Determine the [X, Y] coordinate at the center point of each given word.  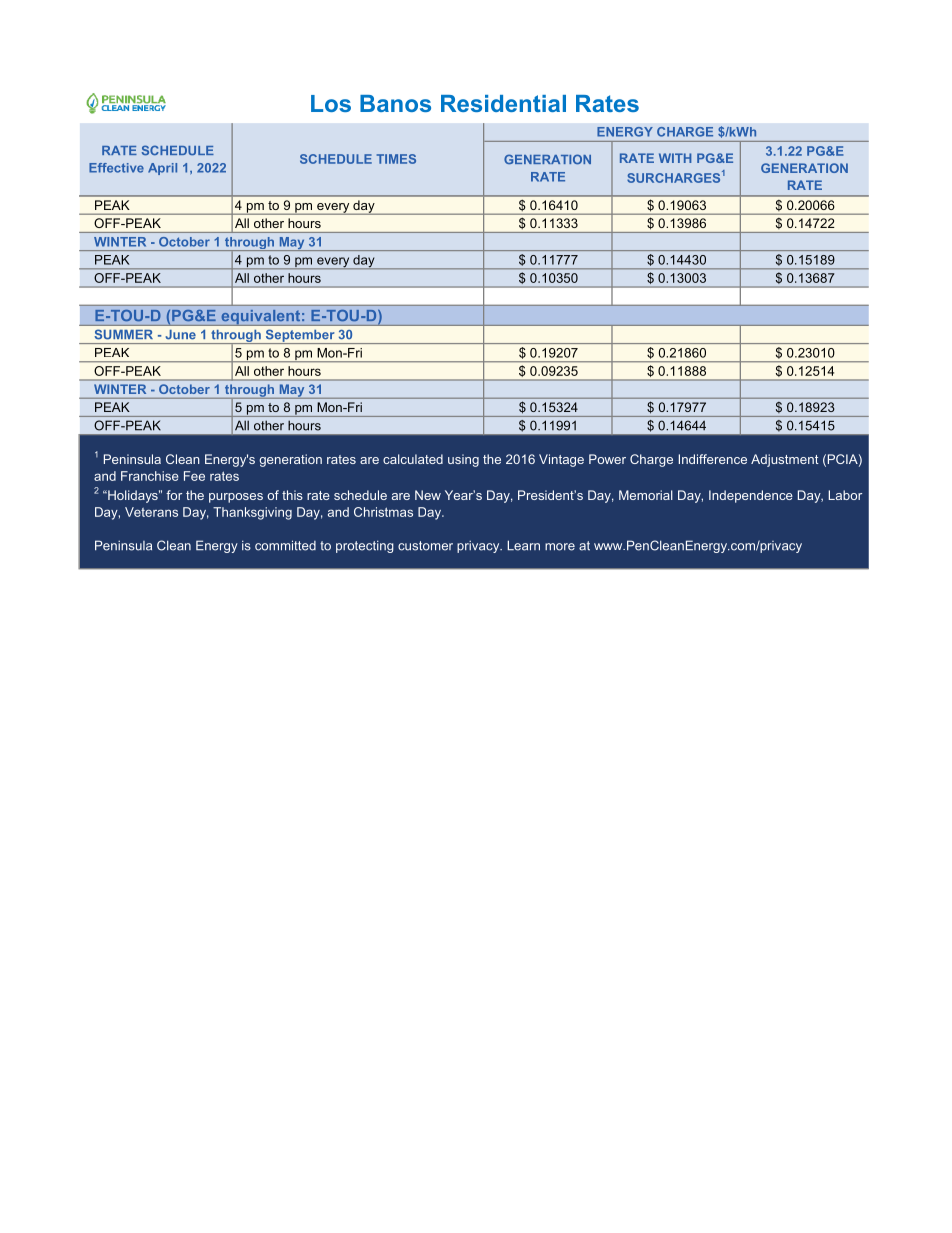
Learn [523, 545]
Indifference [713, 459]
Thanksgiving [252, 513]
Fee [194, 476]
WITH [675, 158]
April [162, 169]
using [463, 460]
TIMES [396, 159]
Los [331, 103]
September [300, 336]
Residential [503, 103]
